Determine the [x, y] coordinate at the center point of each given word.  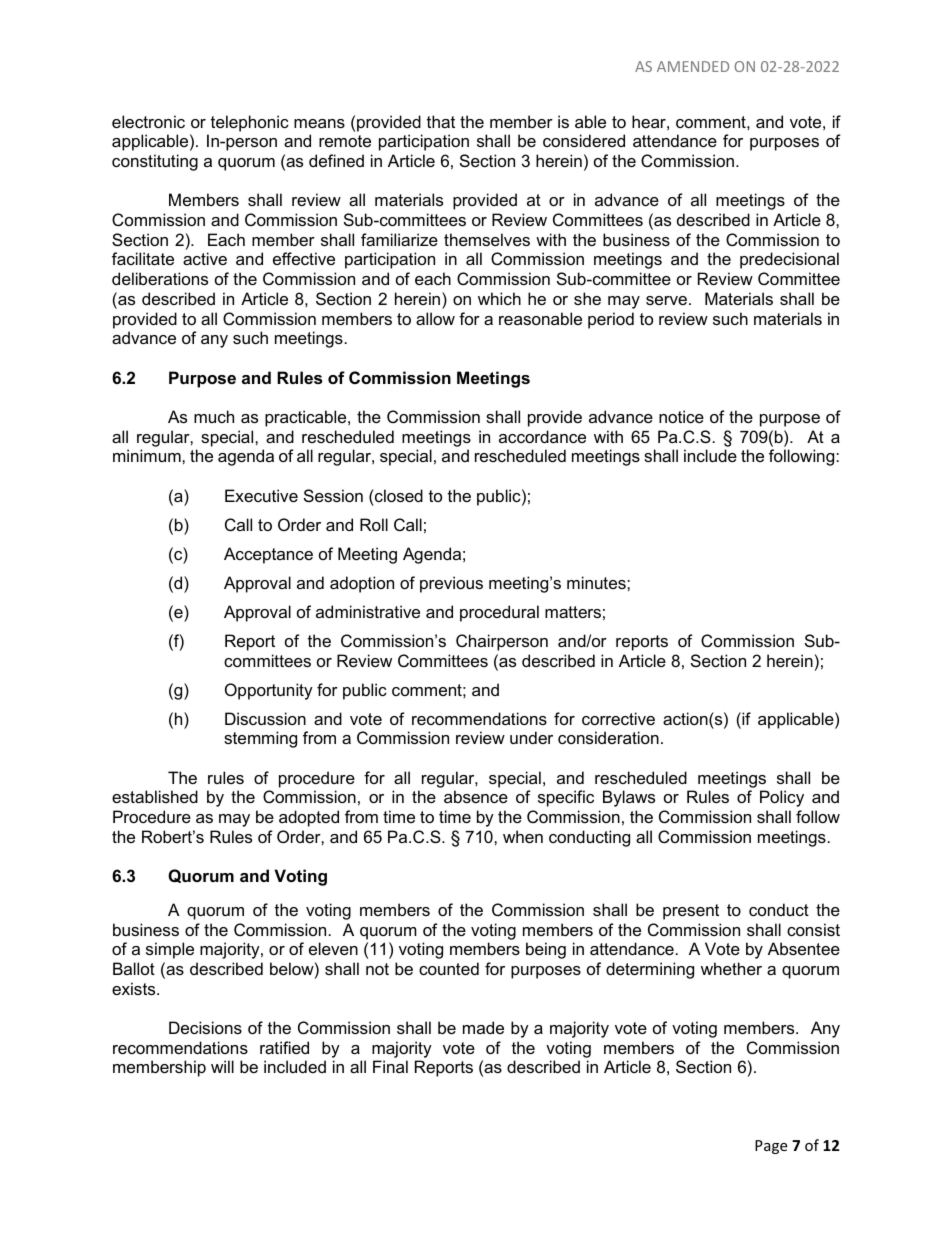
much [214, 416]
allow [435, 318]
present [691, 912]
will [222, 1066]
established [155, 796]
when [523, 836]
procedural [499, 613]
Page [771, 1147]
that [441, 121]
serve [666, 300]
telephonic [250, 123]
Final [390, 1066]
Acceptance [268, 555]
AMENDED [693, 66]
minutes [597, 582]
